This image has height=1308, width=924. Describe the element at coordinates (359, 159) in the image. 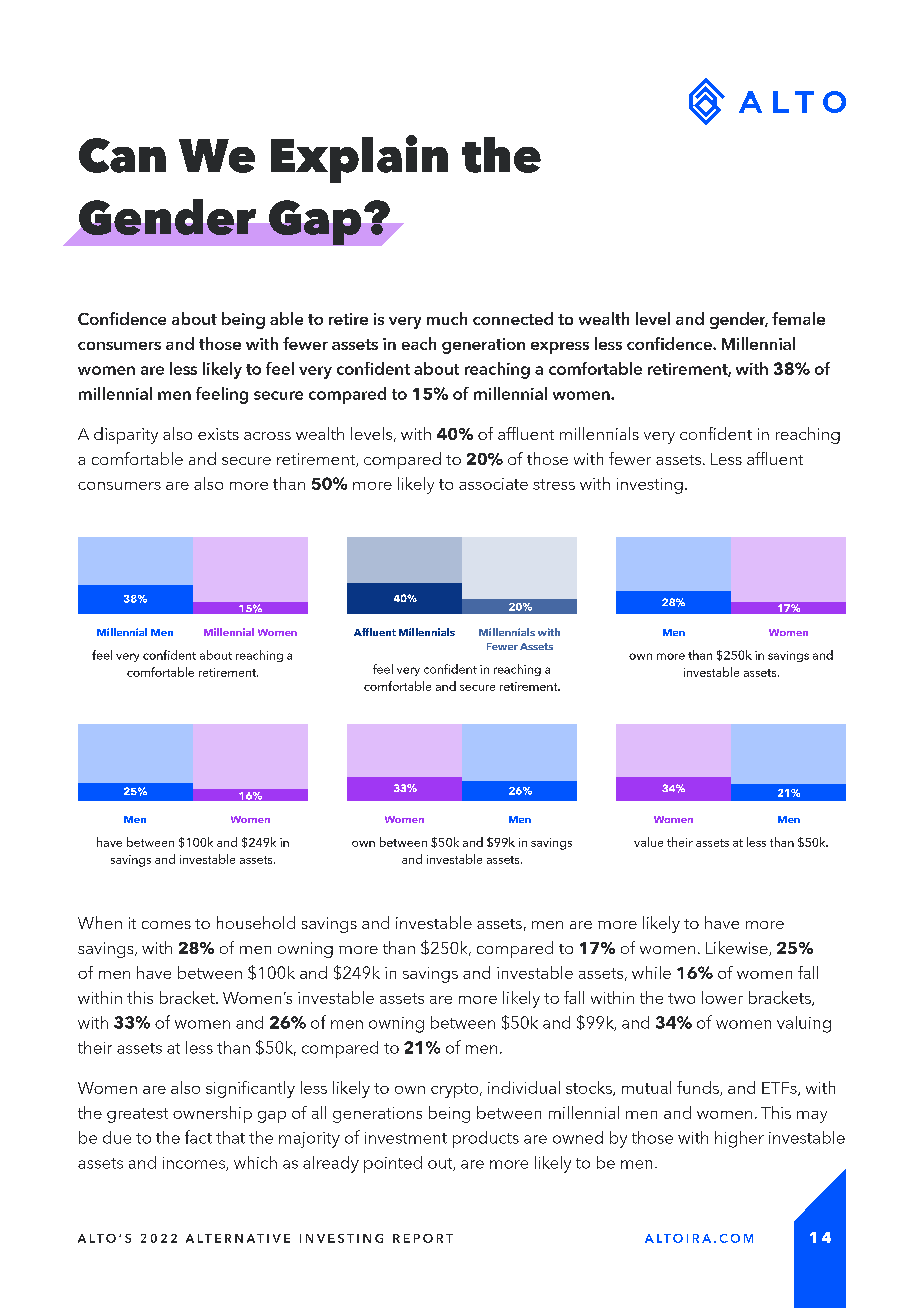

I see `Explain` at that location.
